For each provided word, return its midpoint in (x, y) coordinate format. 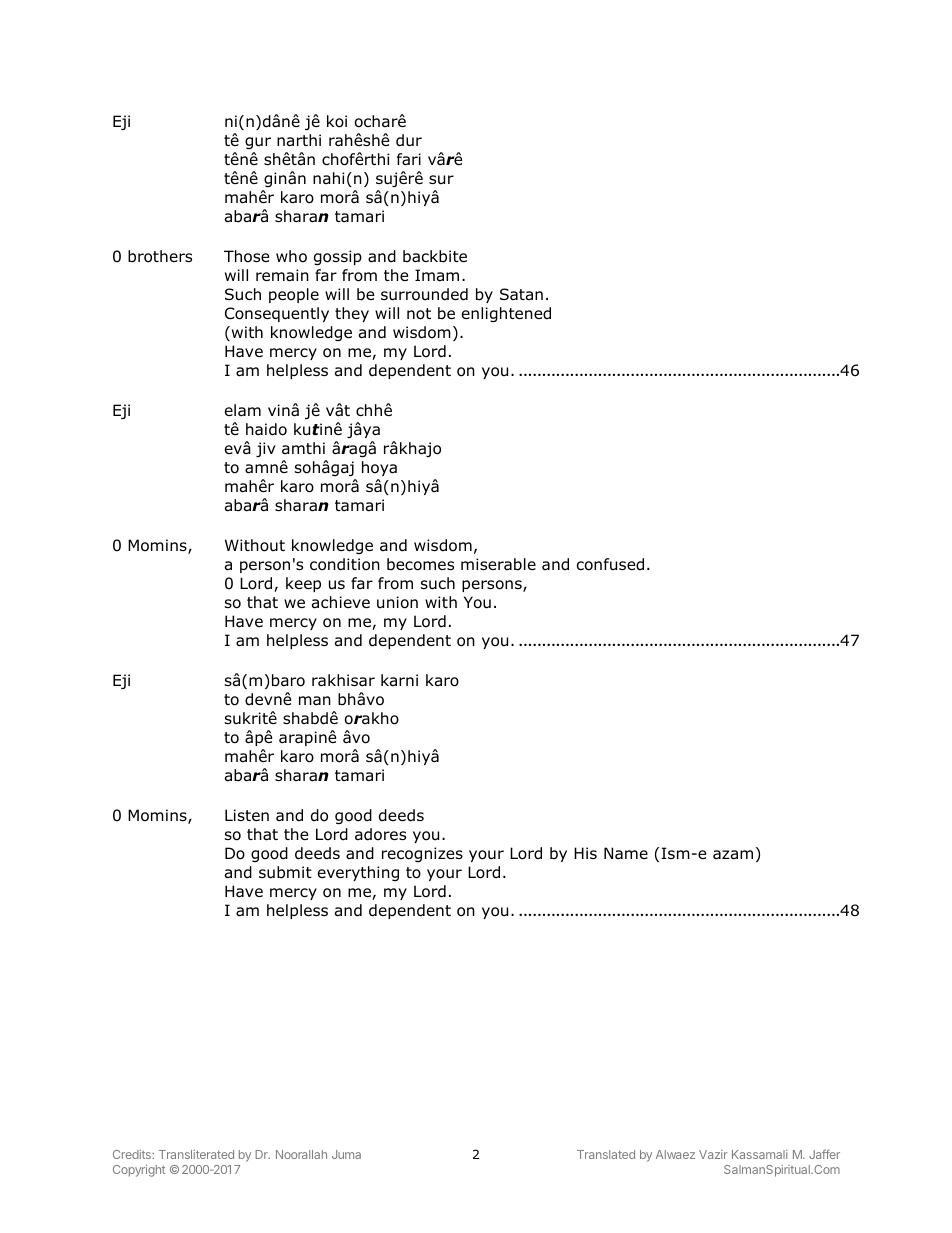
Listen (247, 815)
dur (409, 140)
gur (258, 143)
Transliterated (196, 1154)
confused (610, 564)
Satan (521, 294)
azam (733, 855)
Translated (606, 1154)
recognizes (422, 854)
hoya (379, 468)
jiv (265, 449)
